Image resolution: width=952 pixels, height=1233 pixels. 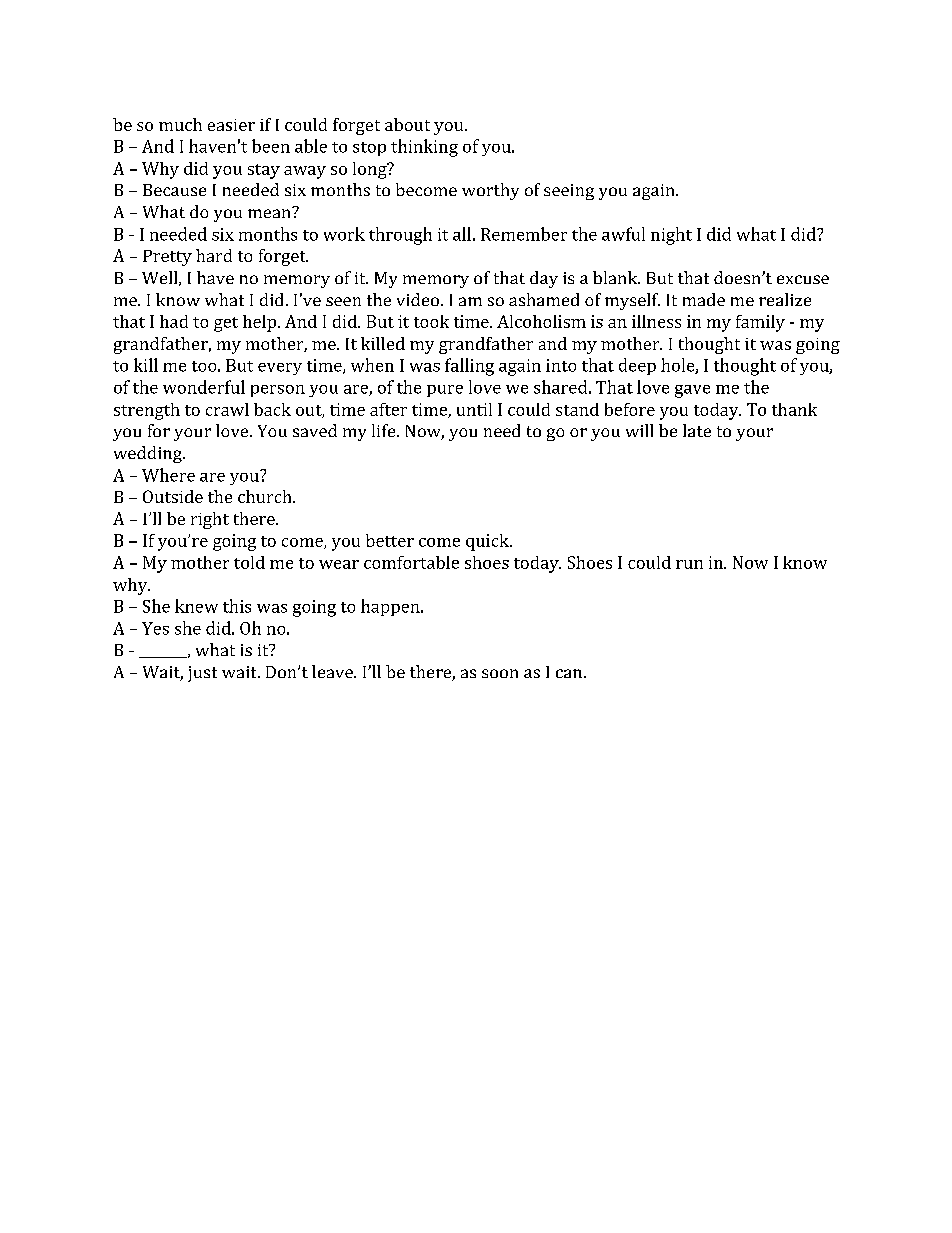 I want to click on gave, so click(x=692, y=391).
